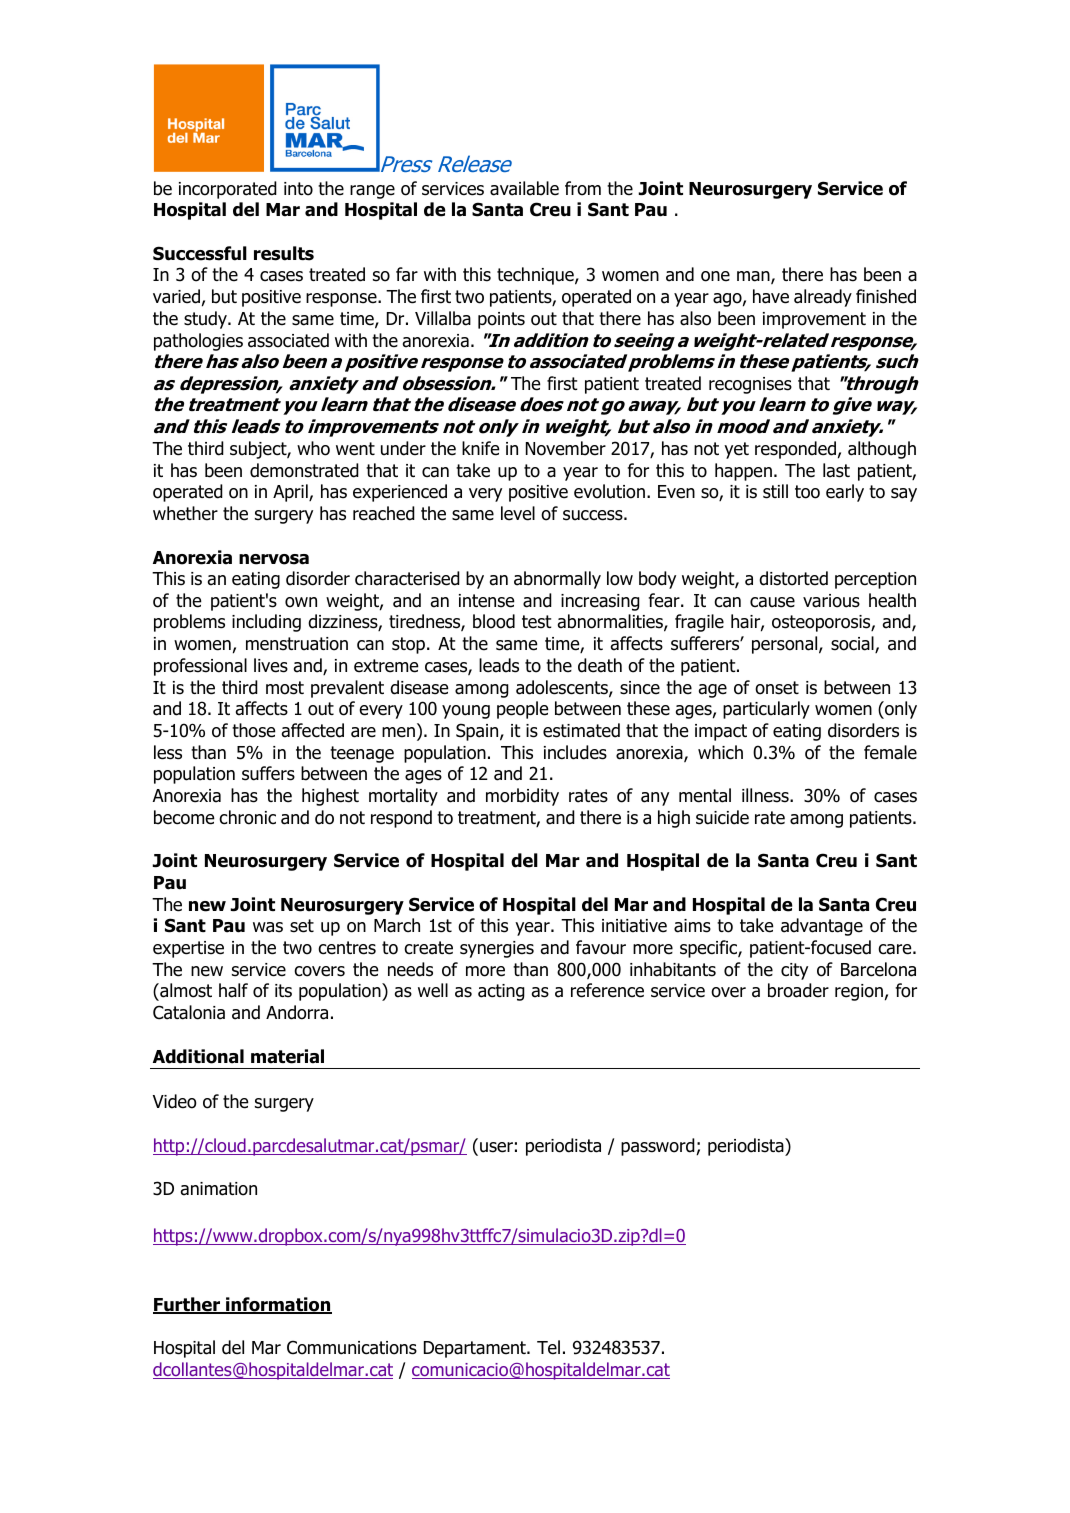  I want to click on results, so click(284, 253).
